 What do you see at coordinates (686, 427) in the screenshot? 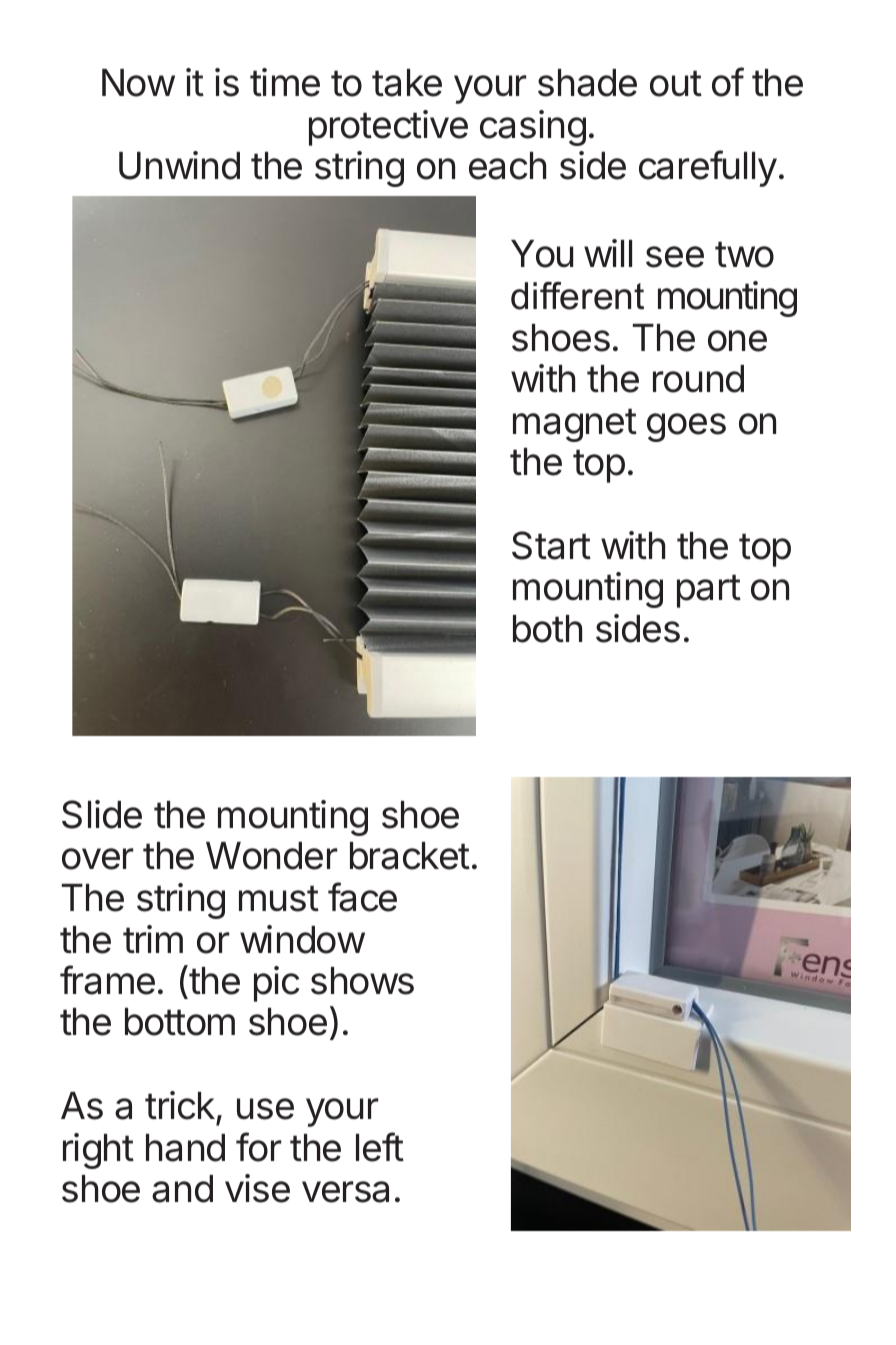
I see `goes` at bounding box center [686, 427].
